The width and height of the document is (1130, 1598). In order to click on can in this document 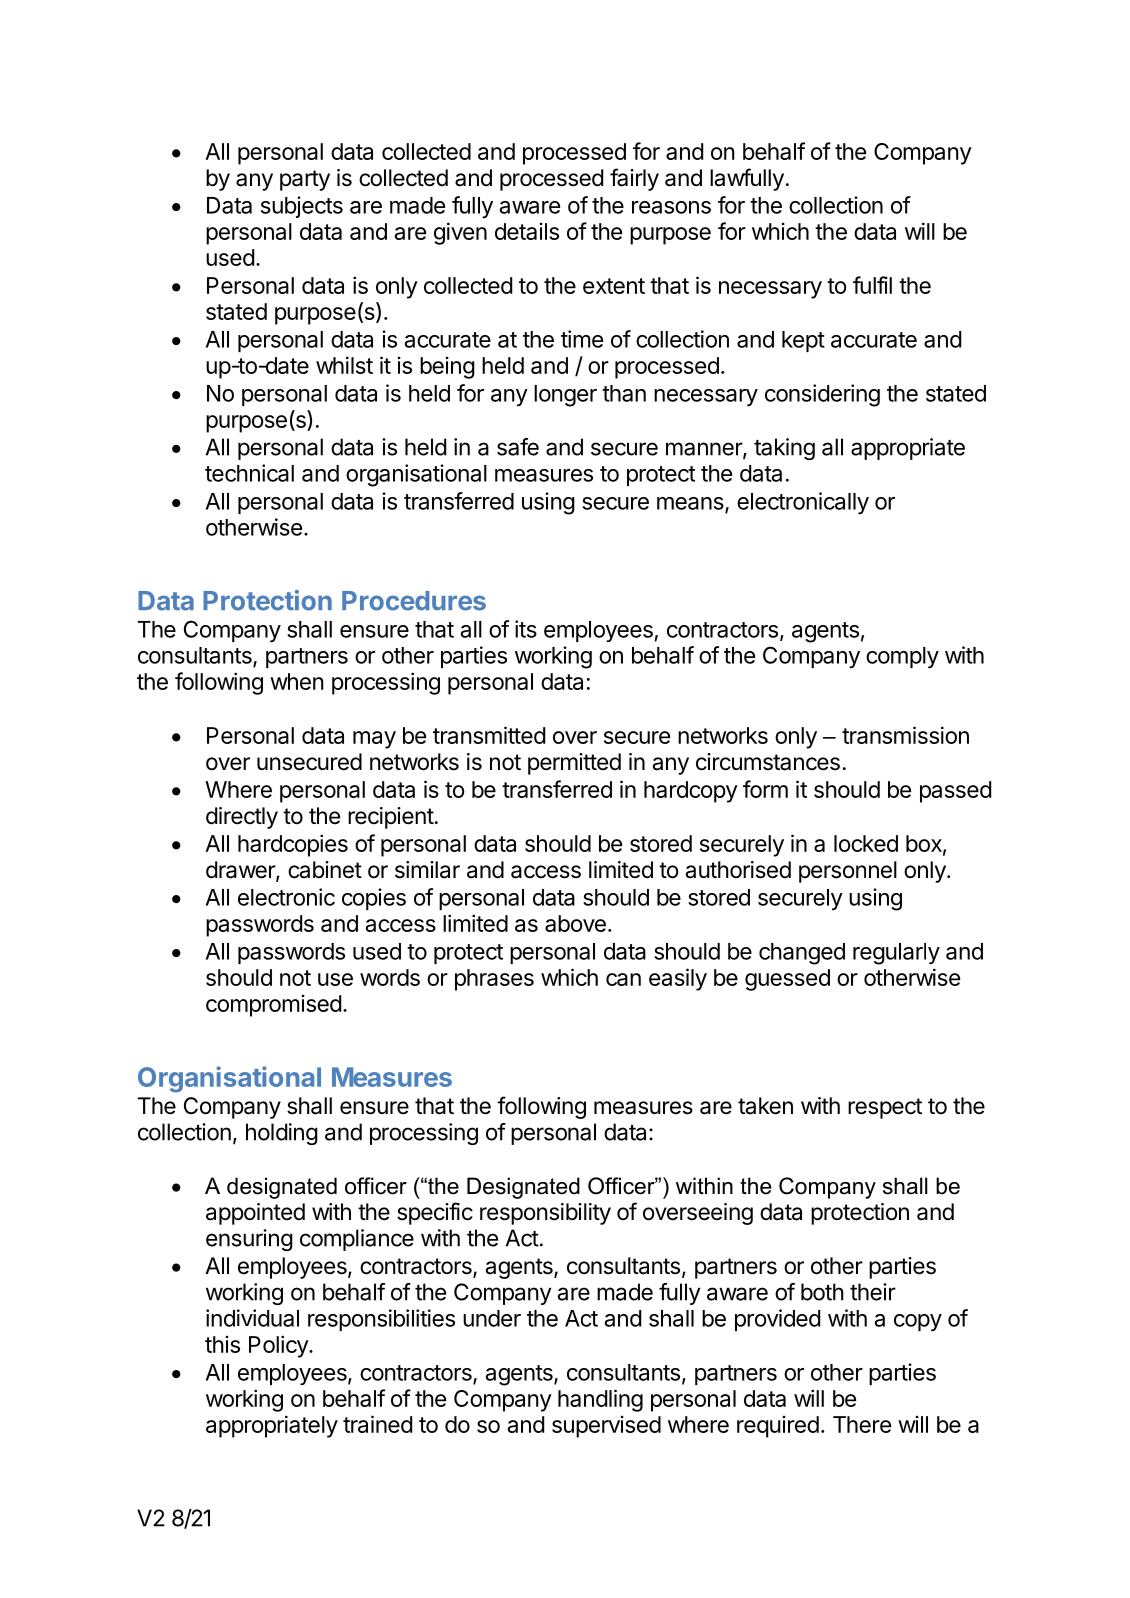, I will do `click(623, 979)`.
